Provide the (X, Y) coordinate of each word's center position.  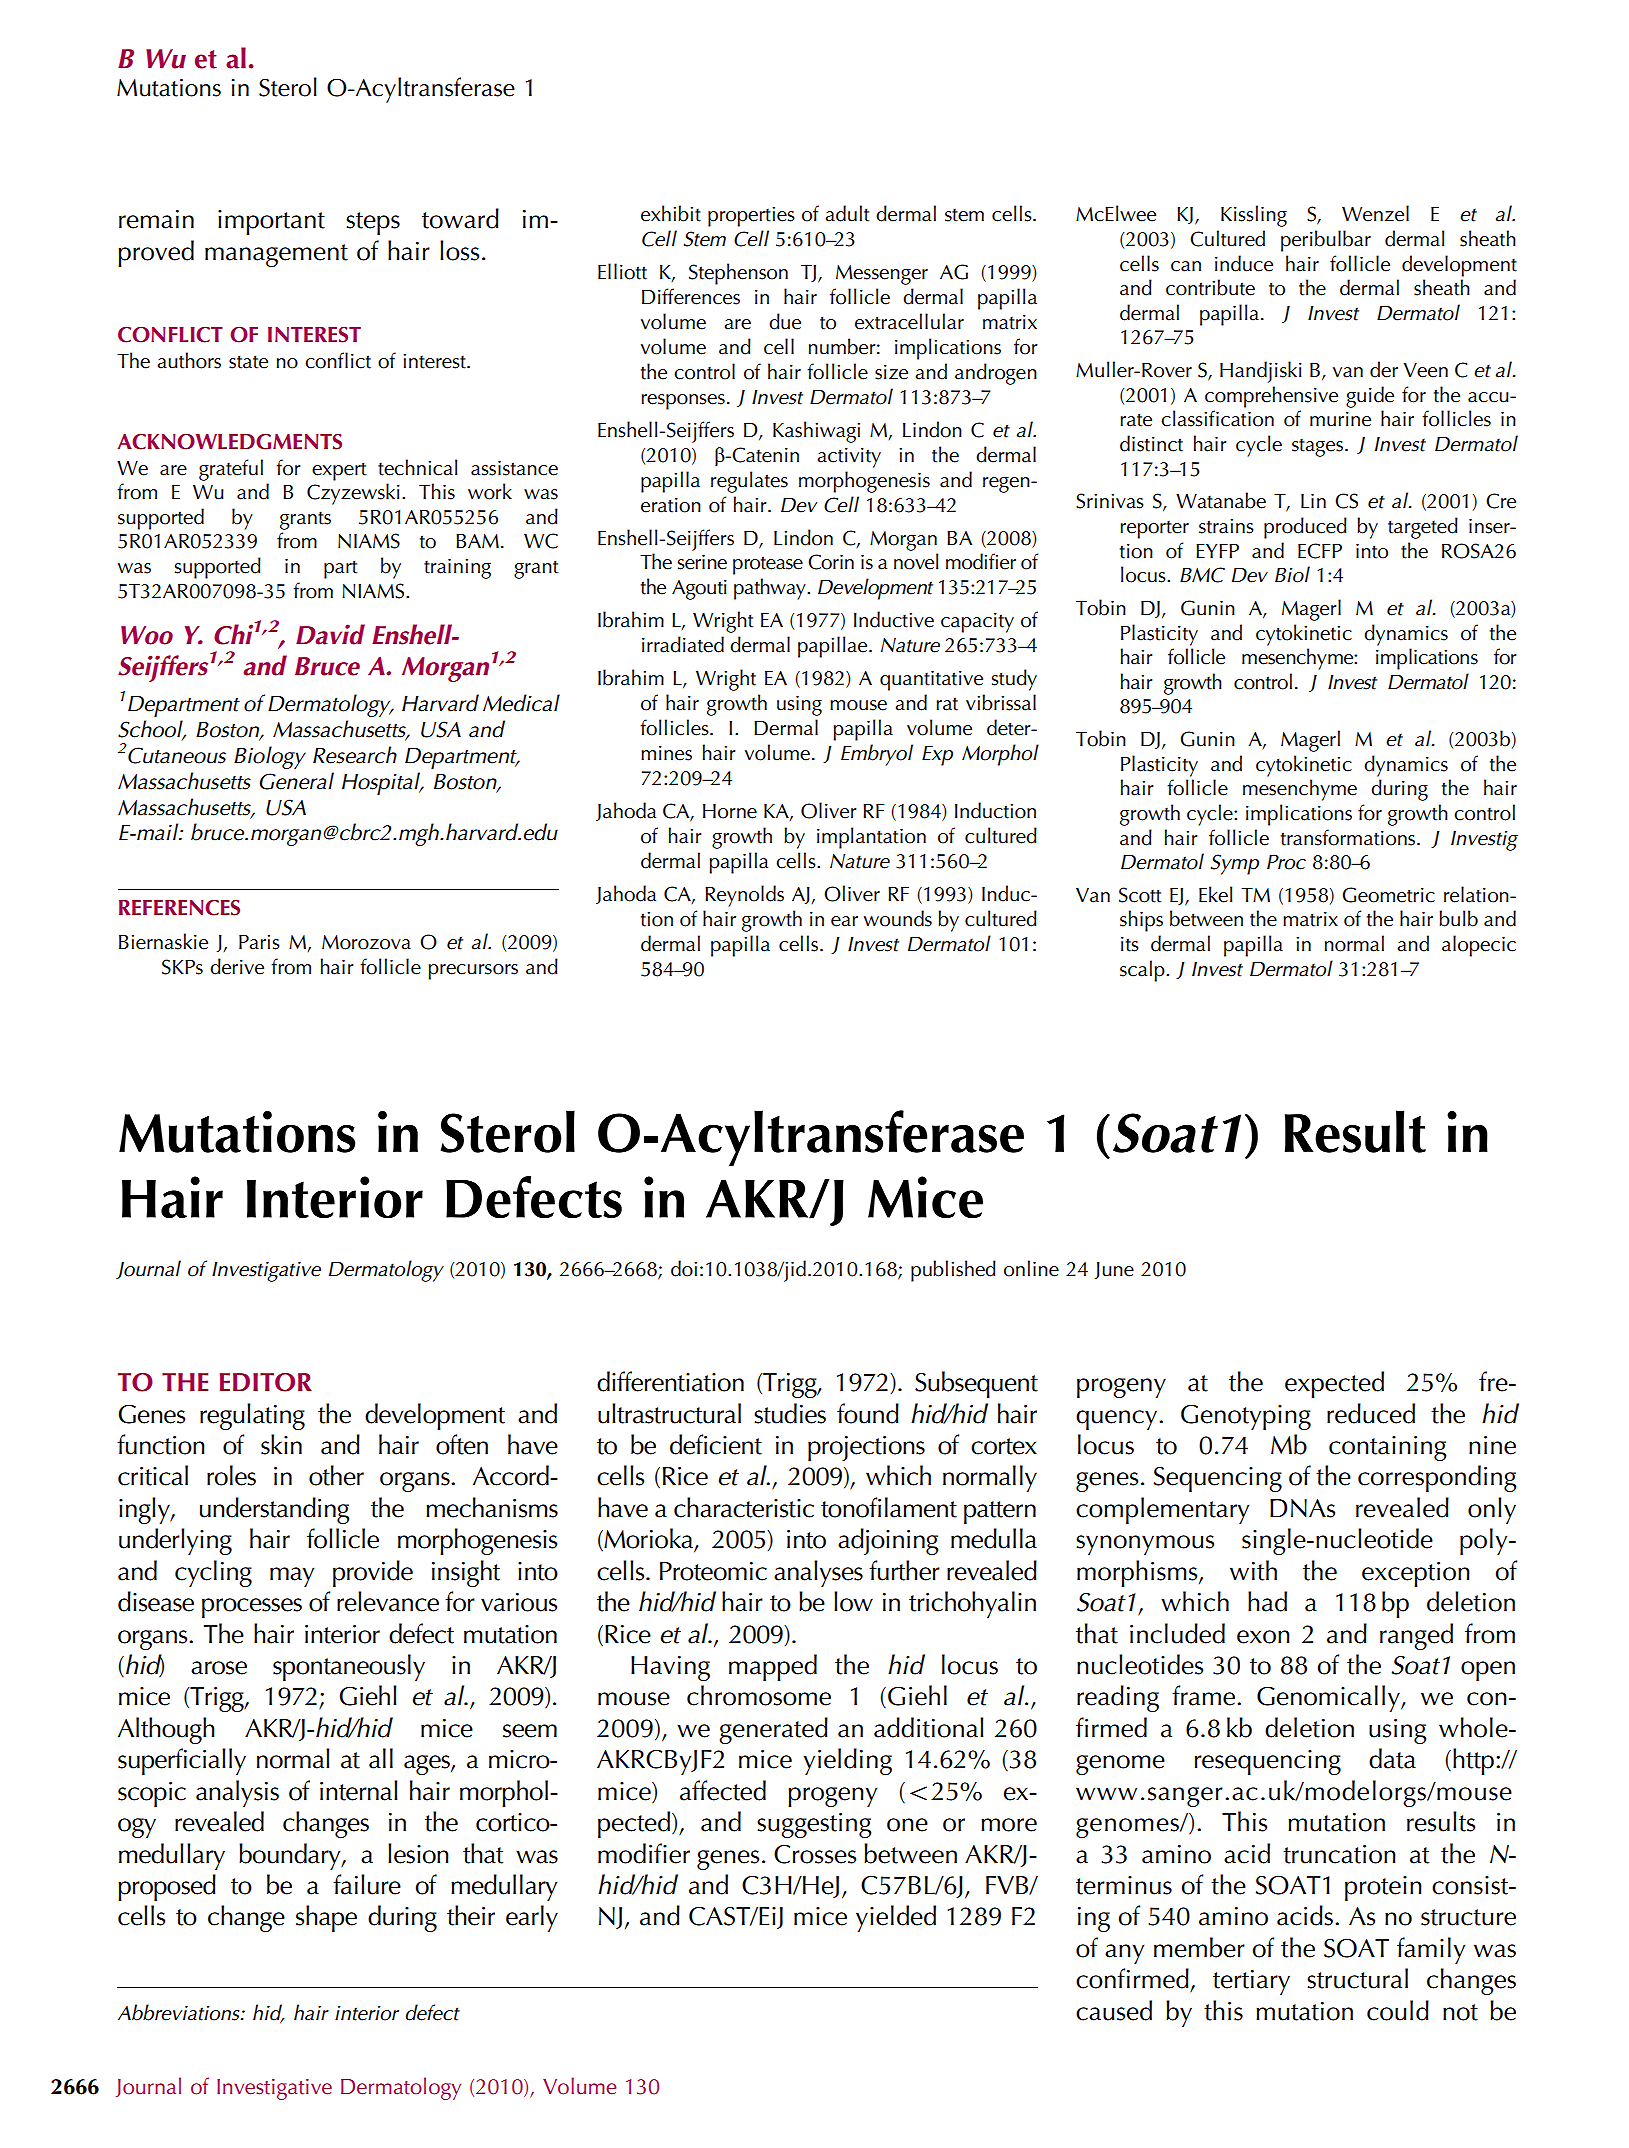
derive (237, 966)
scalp (1143, 971)
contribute (1210, 287)
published (953, 1271)
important (271, 222)
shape (326, 1918)
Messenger (882, 275)
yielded (896, 1918)
